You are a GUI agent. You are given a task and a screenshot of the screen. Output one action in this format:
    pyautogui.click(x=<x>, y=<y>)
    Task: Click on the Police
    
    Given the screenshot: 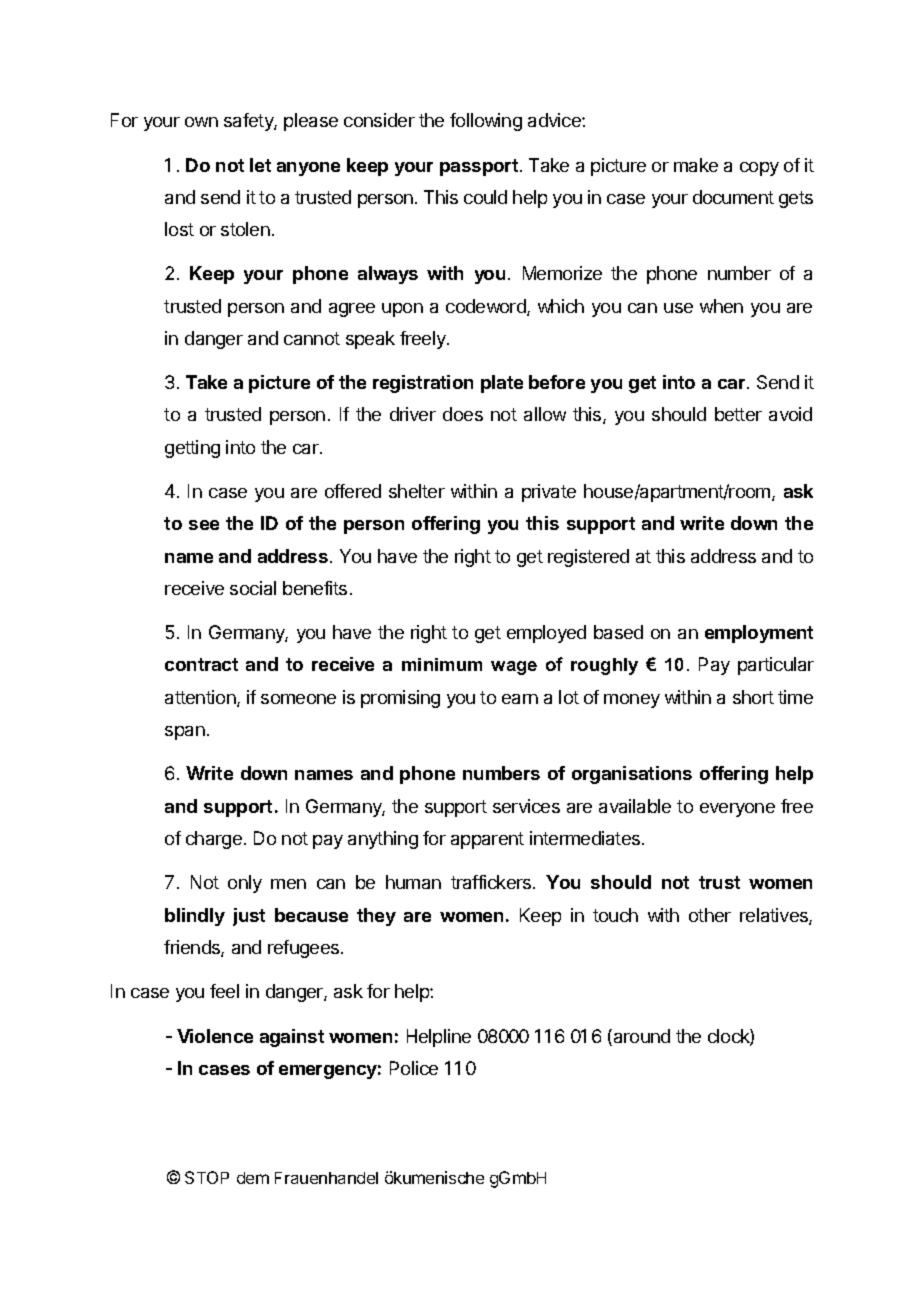 What is the action you would take?
    pyautogui.click(x=414, y=1068)
